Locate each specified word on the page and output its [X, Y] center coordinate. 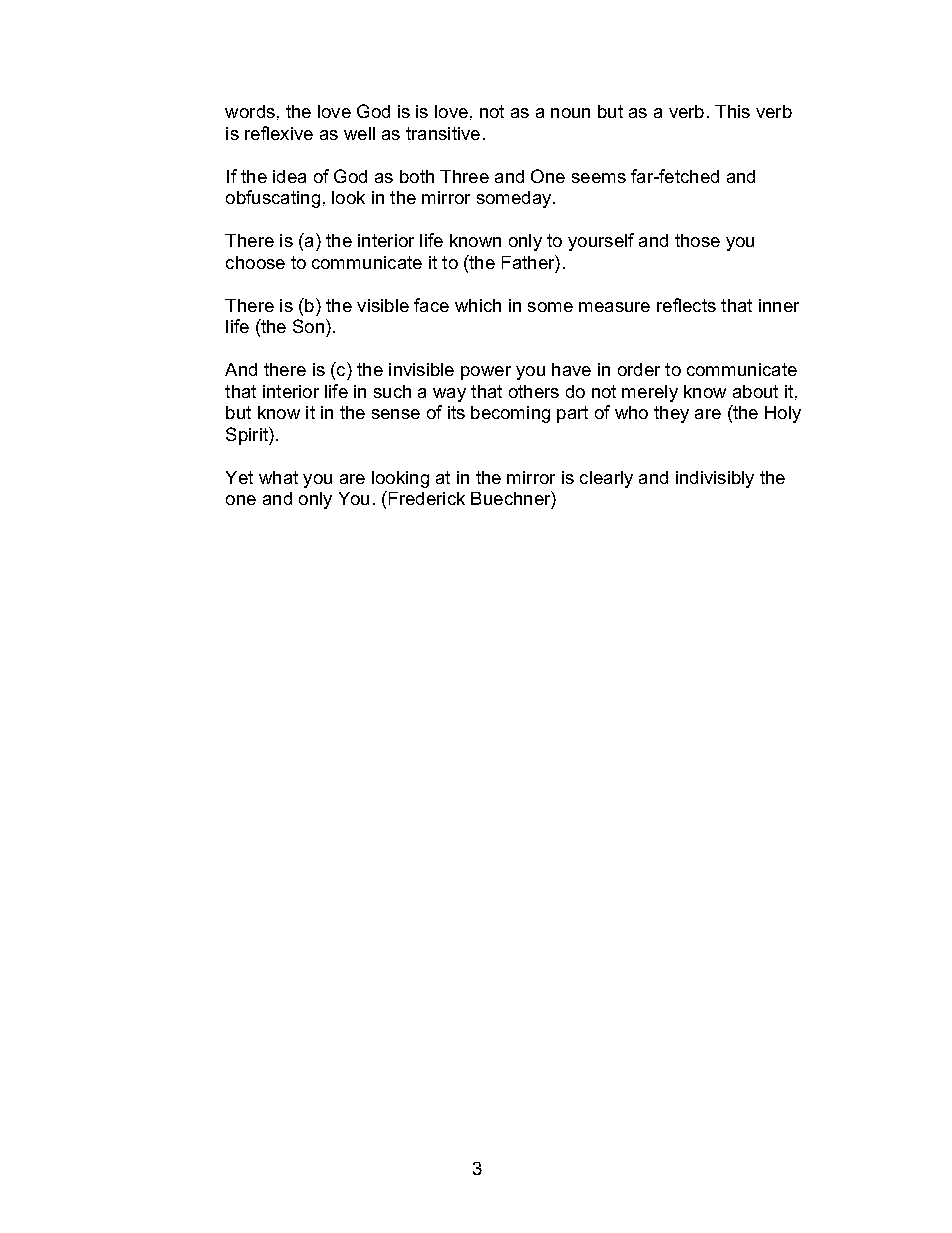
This [732, 111]
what [278, 477]
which [478, 305]
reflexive [279, 133]
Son [308, 326]
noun [570, 113]
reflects [686, 305]
